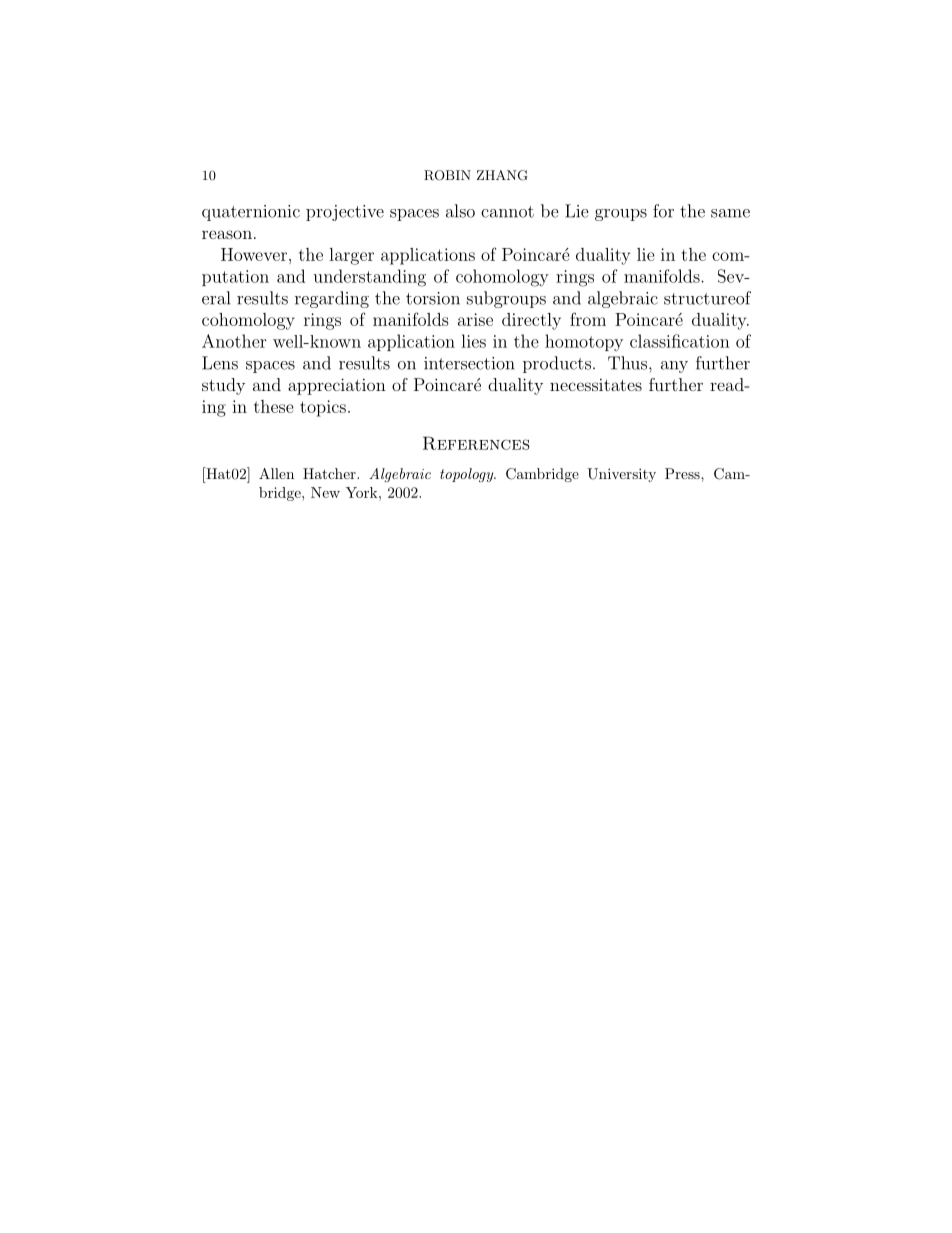  I want to click on lies, so click(473, 341).
